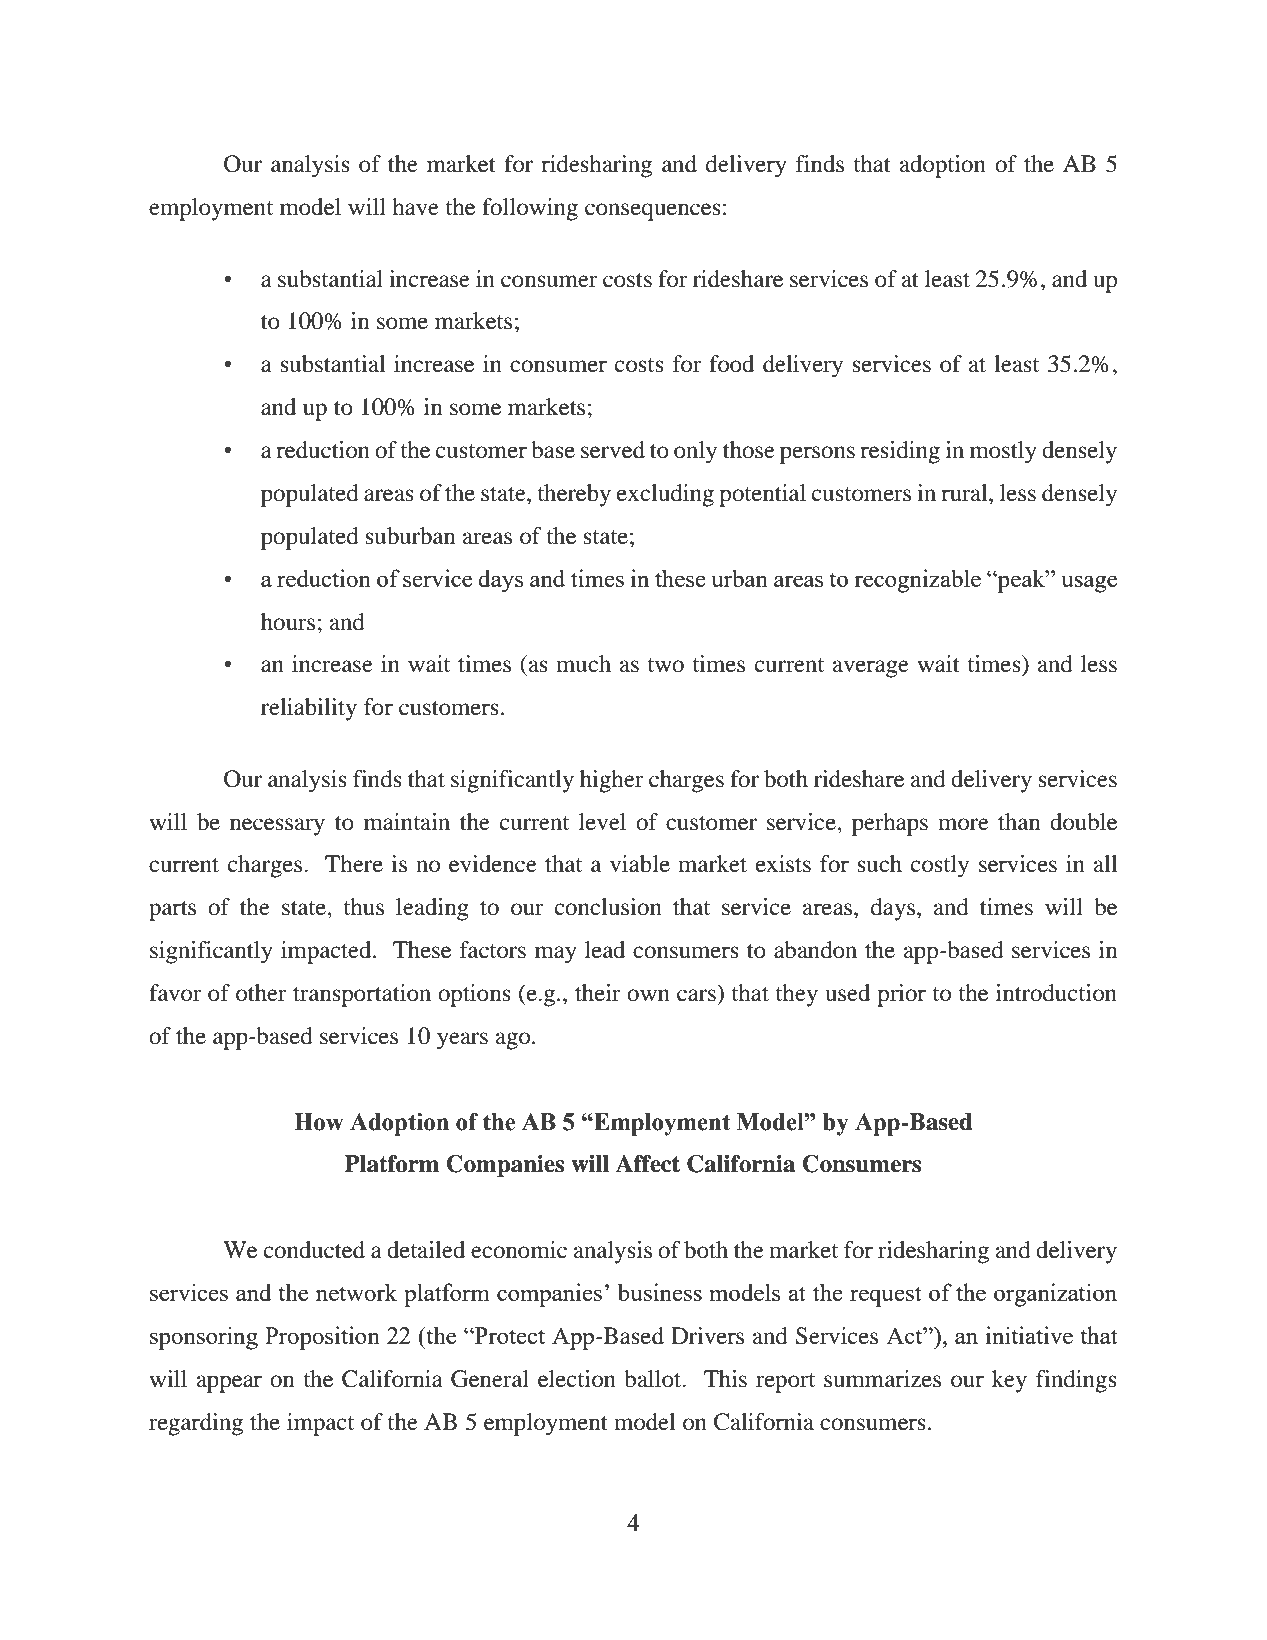 The height and width of the image is (1640, 1267). Describe the element at coordinates (229, 1384) in the image. I see `appear` at that location.
